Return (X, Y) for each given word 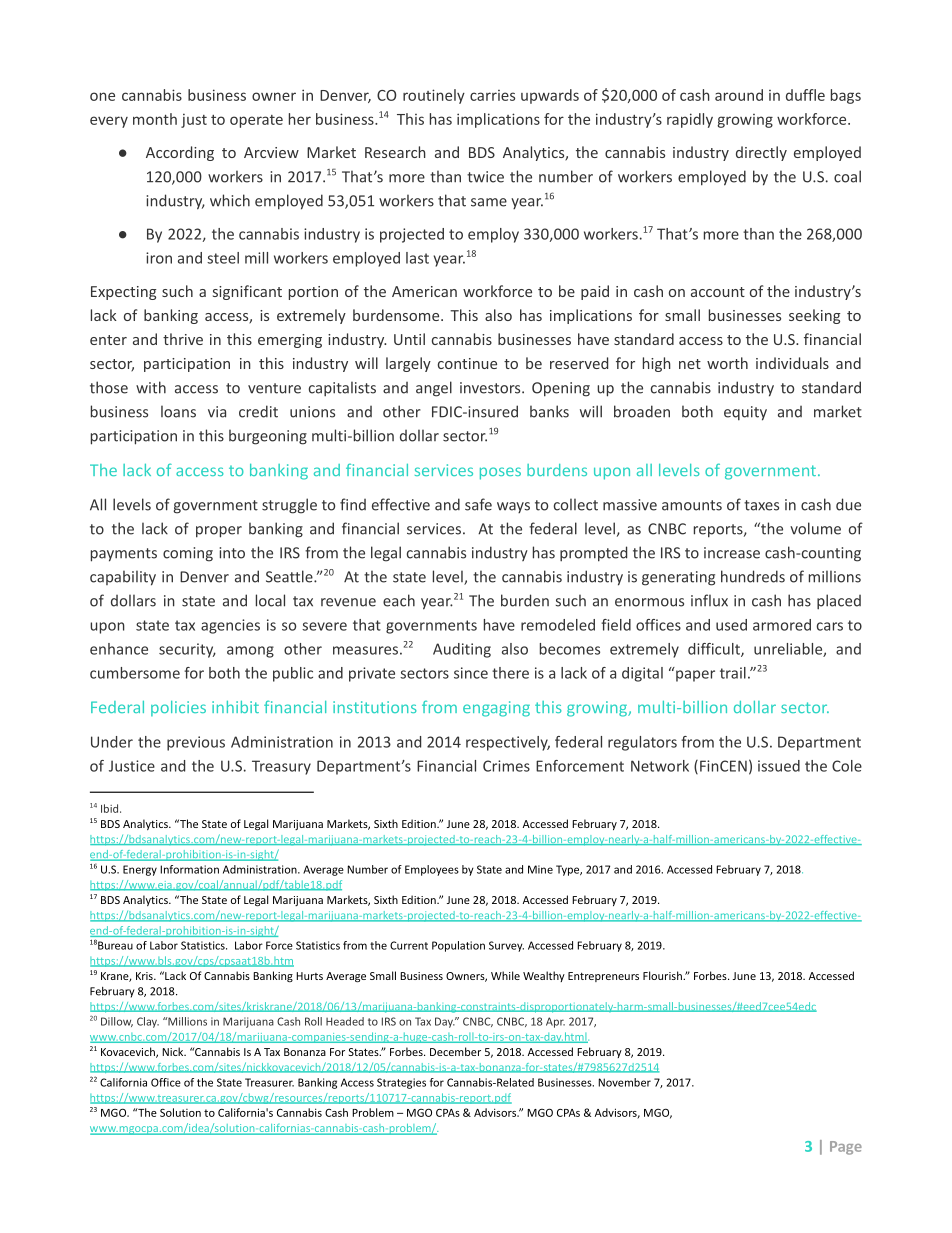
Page (846, 1148)
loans (178, 411)
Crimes (506, 766)
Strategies (401, 1083)
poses (500, 473)
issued (779, 766)
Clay (148, 1022)
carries (492, 95)
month (155, 119)
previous (196, 743)
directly (761, 153)
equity (745, 413)
